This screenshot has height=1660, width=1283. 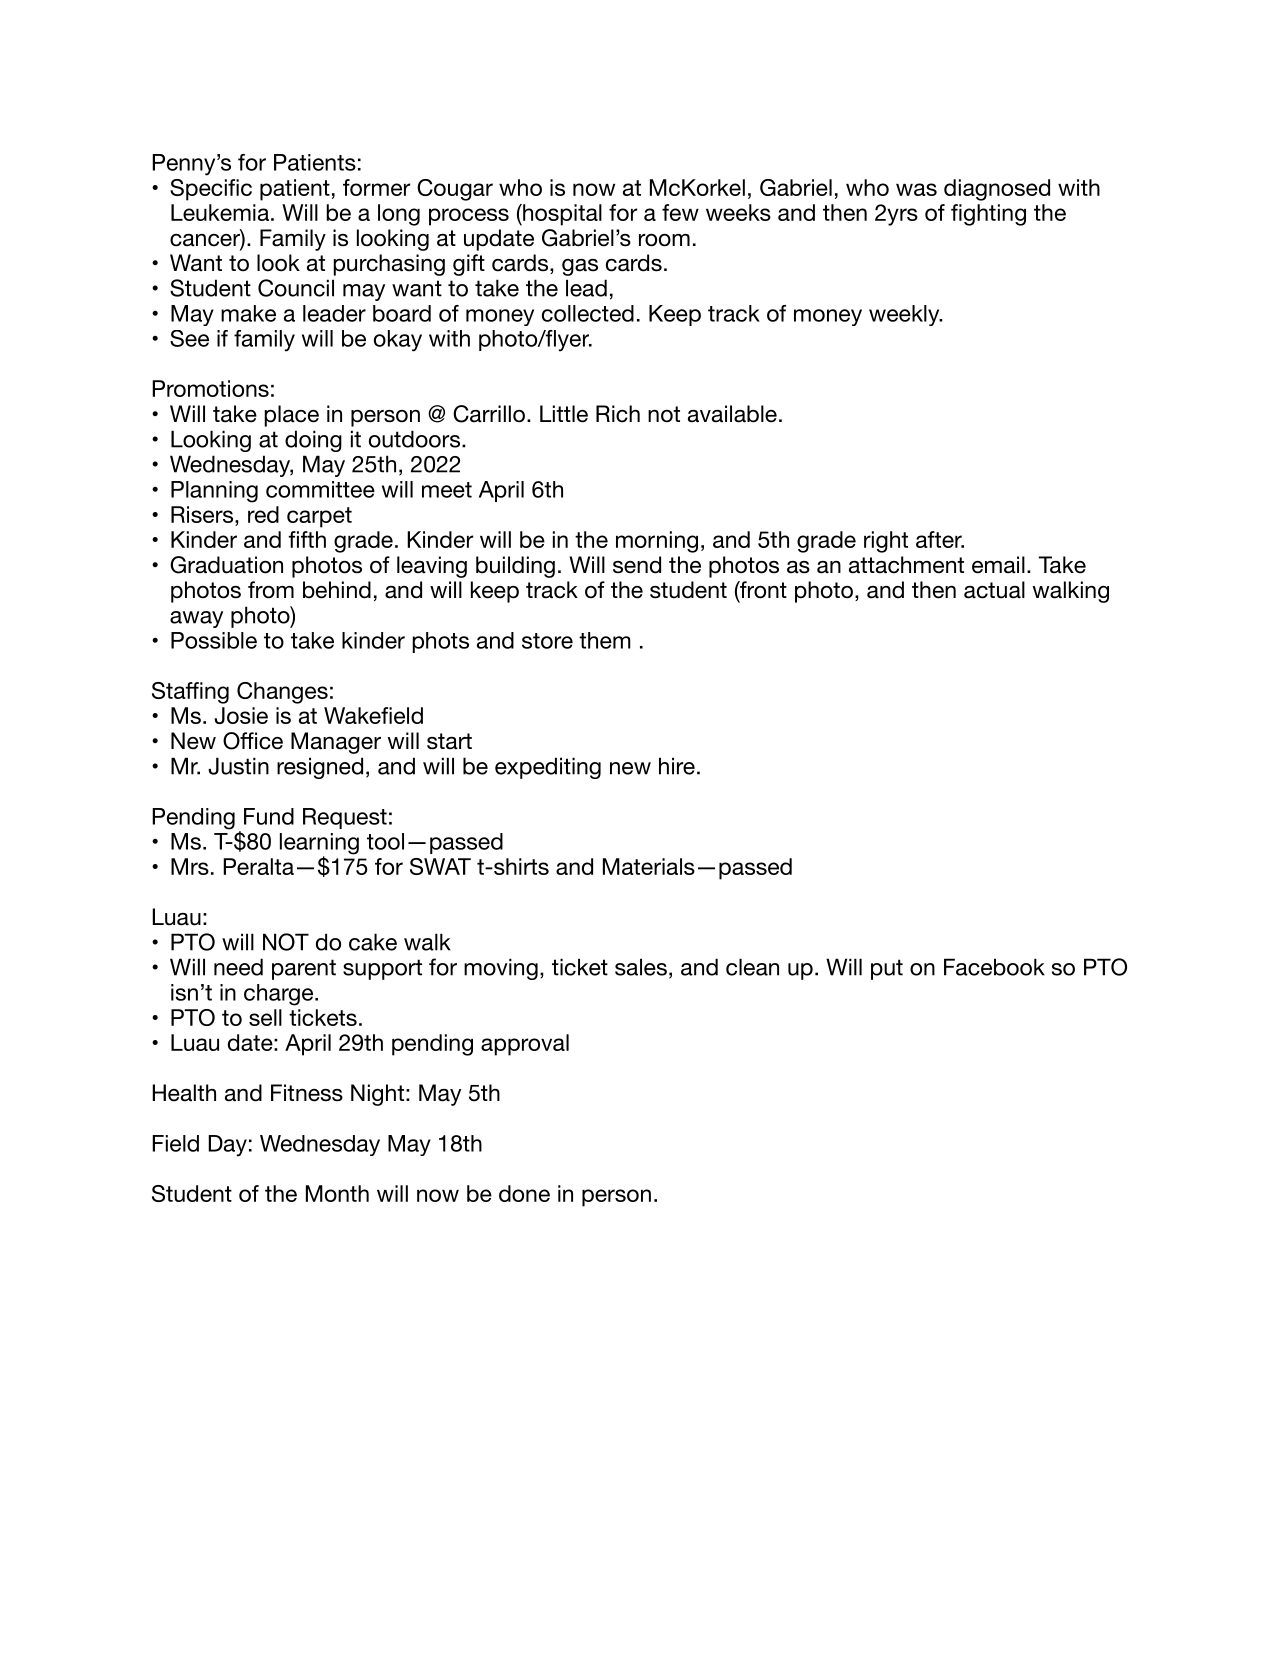 What do you see at coordinates (916, 189) in the screenshot?
I see `was` at bounding box center [916, 189].
